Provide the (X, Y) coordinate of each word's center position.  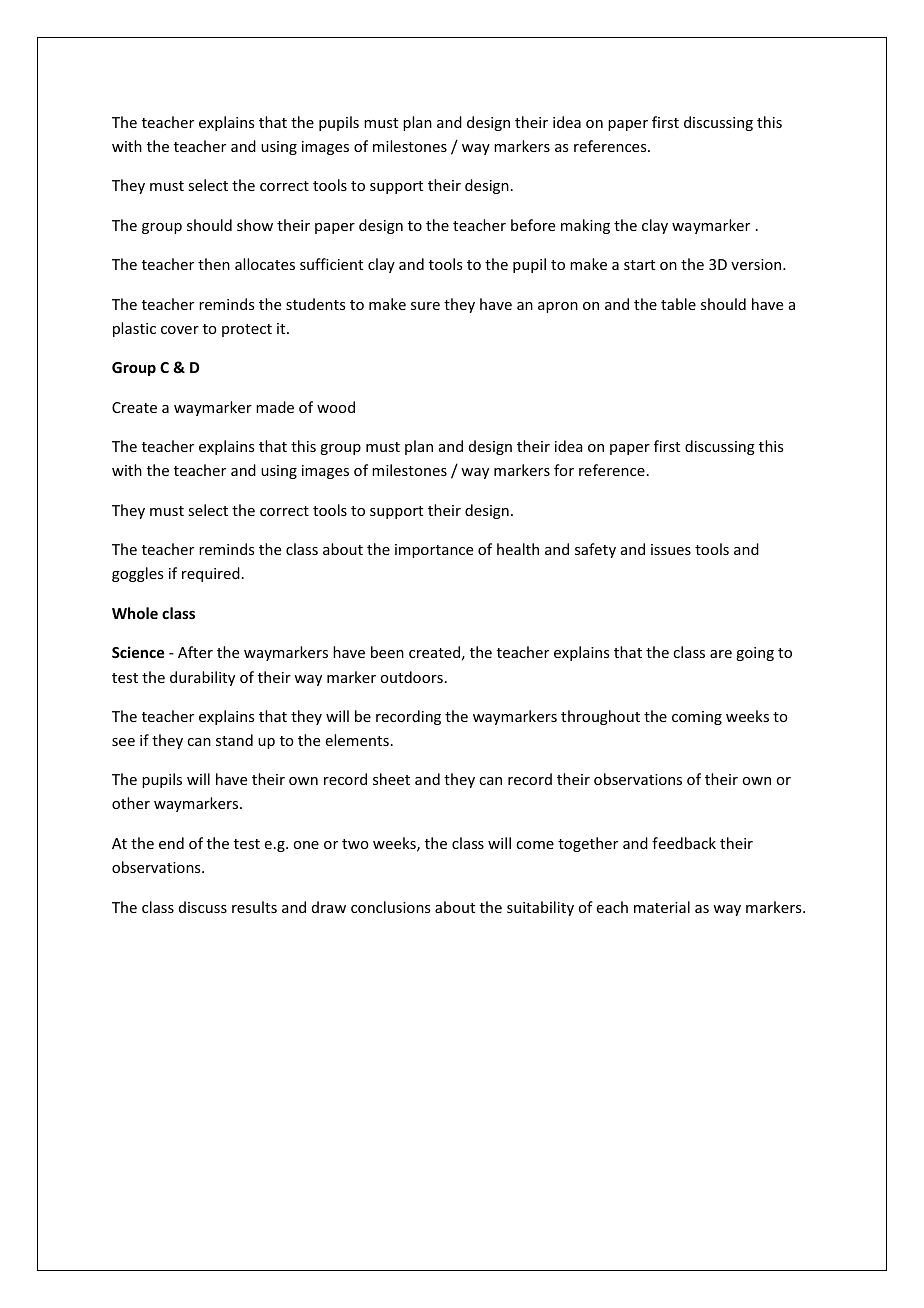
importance (434, 551)
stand (234, 740)
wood (336, 407)
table (678, 304)
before (533, 225)
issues (671, 549)
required (211, 574)
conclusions (390, 907)
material (662, 907)
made (275, 407)
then (214, 264)
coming (697, 718)
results (254, 907)
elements (357, 740)
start (639, 265)
